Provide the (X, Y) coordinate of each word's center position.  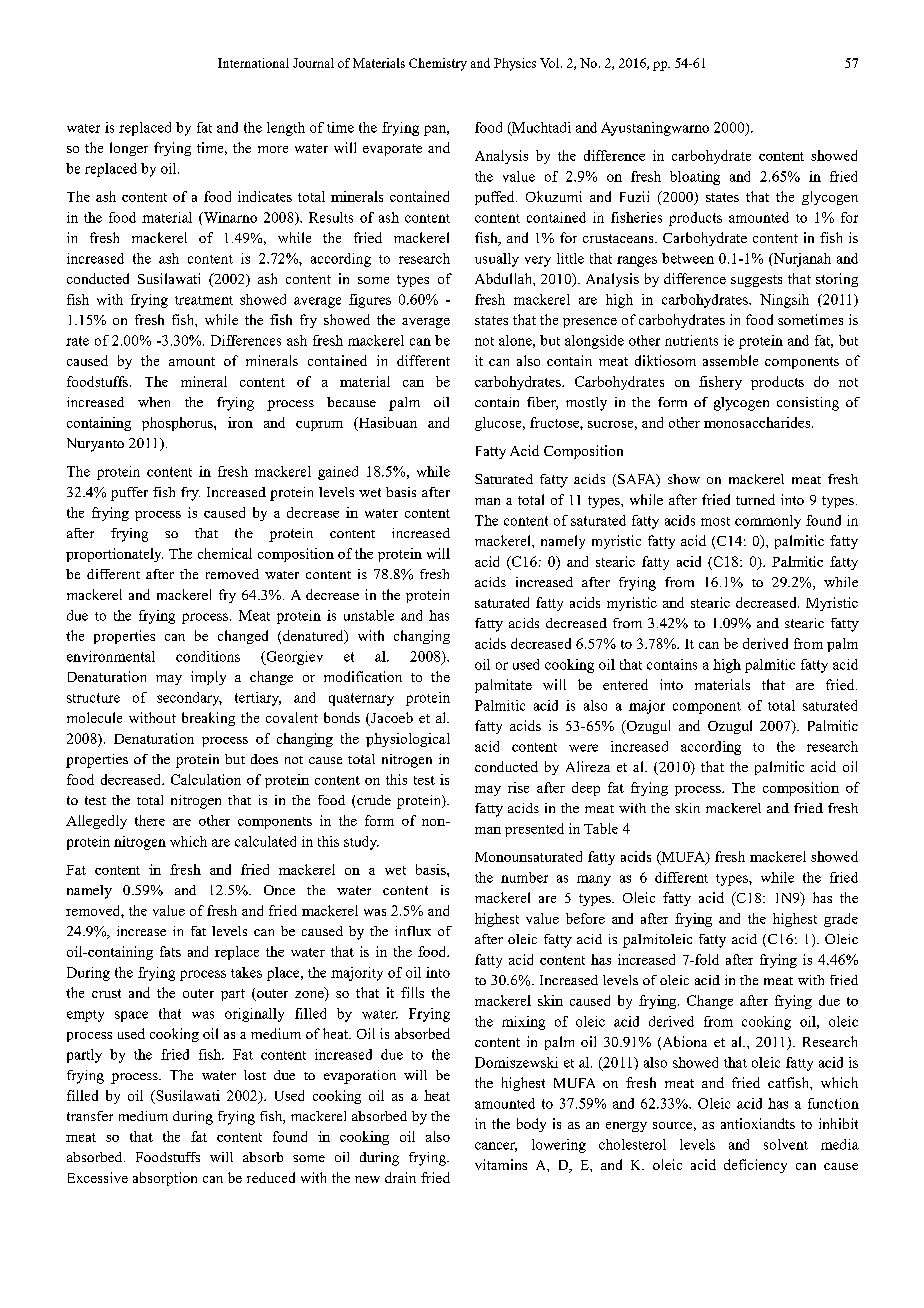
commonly (768, 522)
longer (129, 149)
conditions (208, 656)
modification (363, 676)
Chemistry (438, 64)
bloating (695, 178)
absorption (165, 1179)
